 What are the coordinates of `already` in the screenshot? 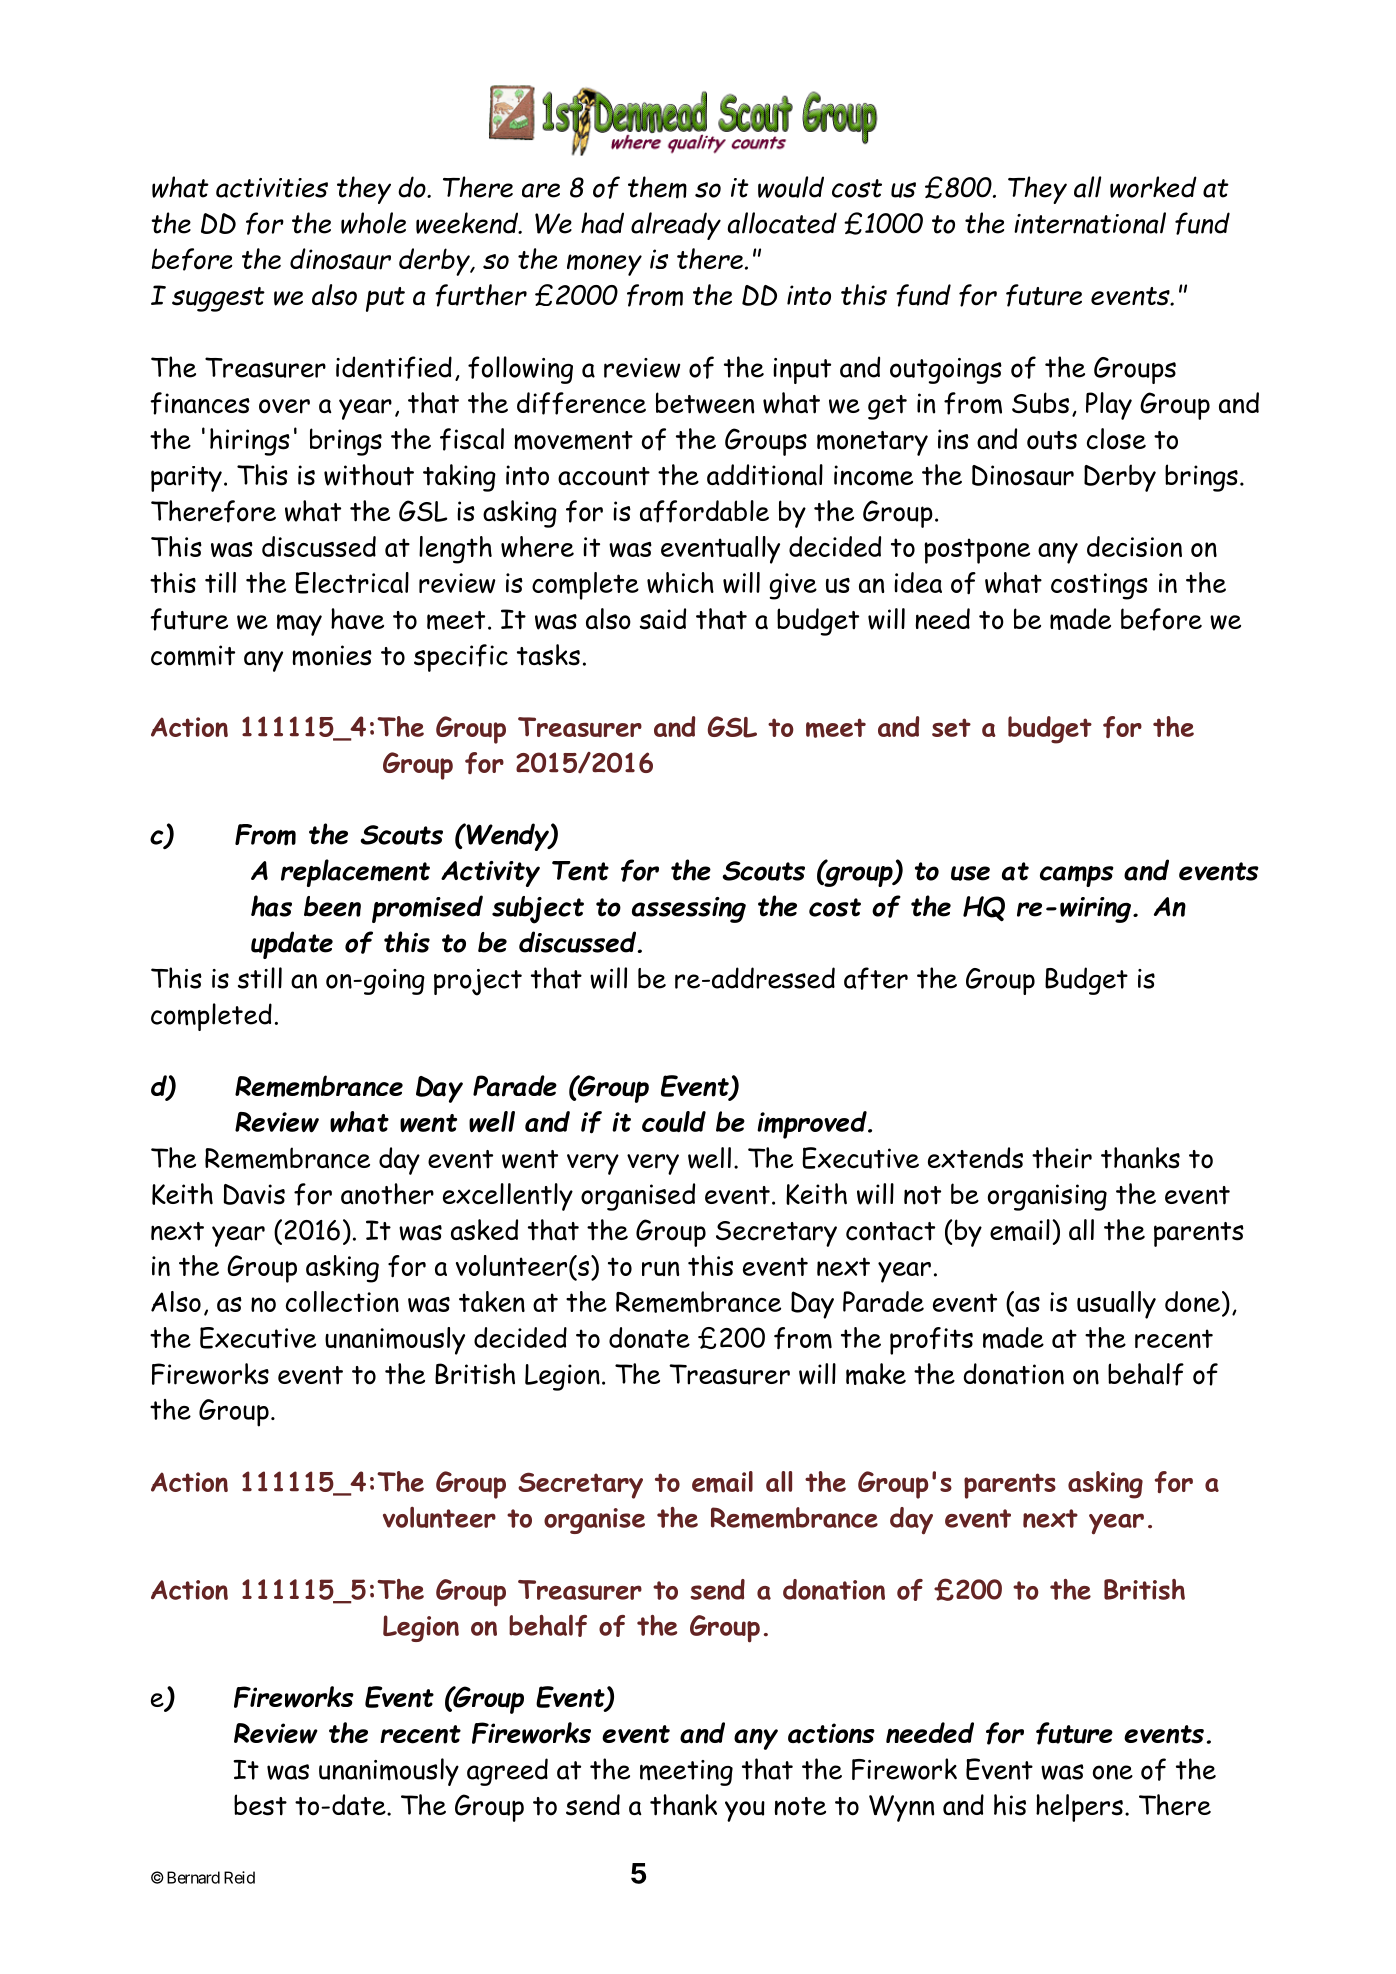 It's located at (676, 226).
